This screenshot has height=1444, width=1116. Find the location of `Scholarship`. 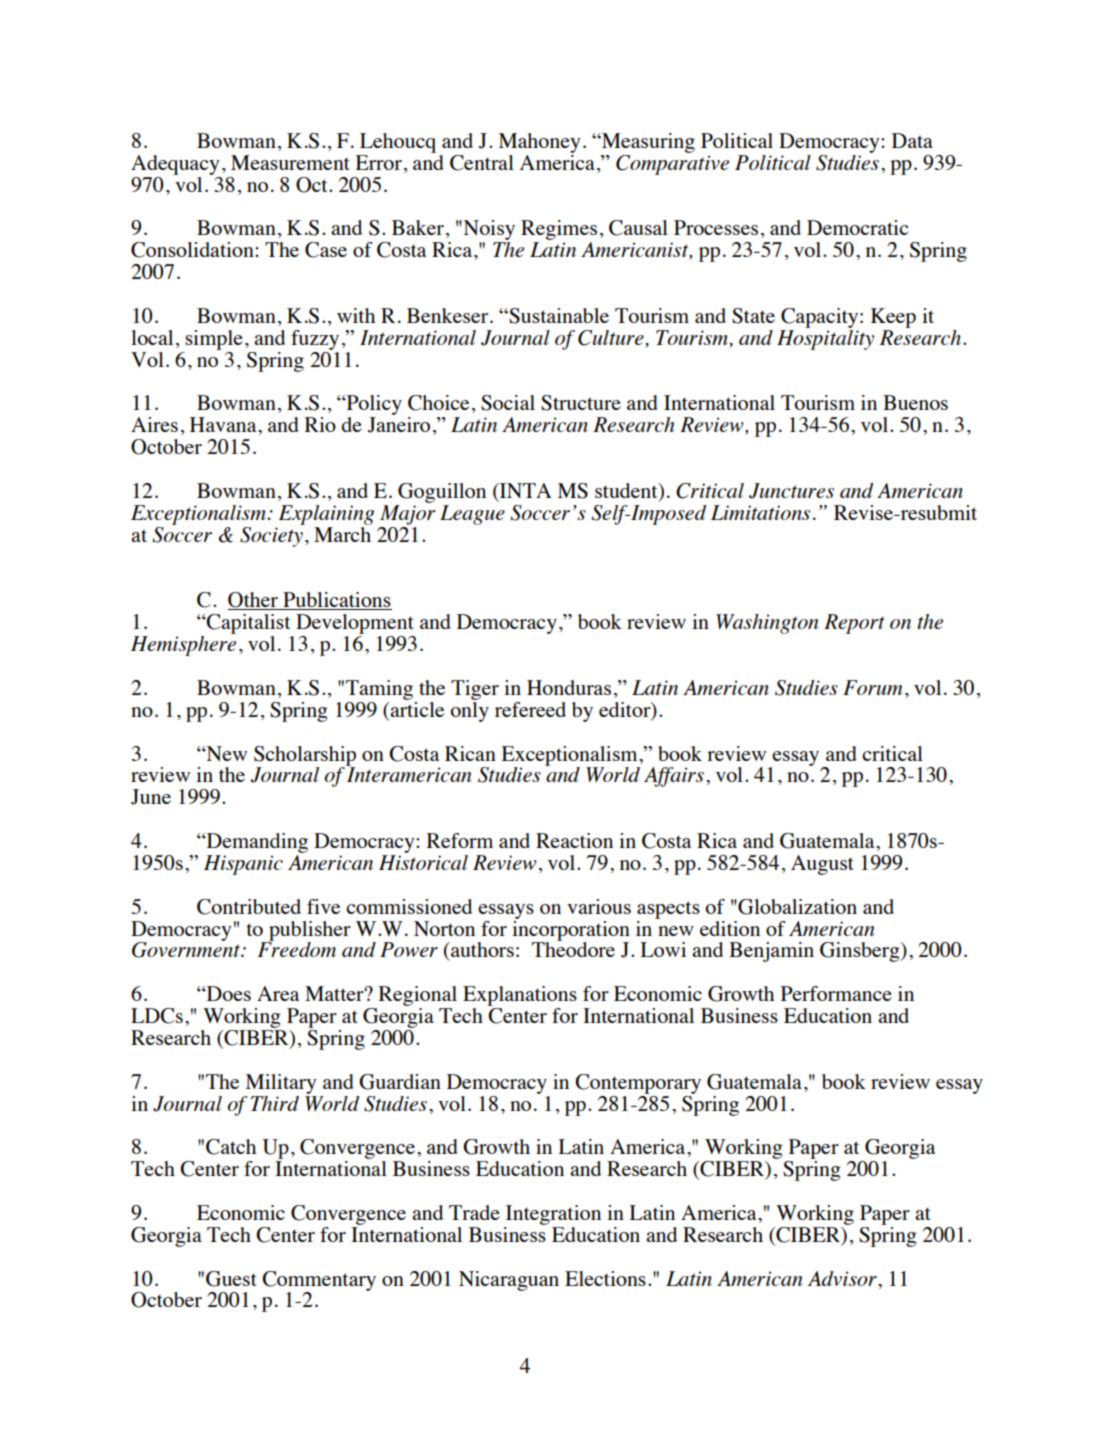

Scholarship is located at coordinates (305, 757).
